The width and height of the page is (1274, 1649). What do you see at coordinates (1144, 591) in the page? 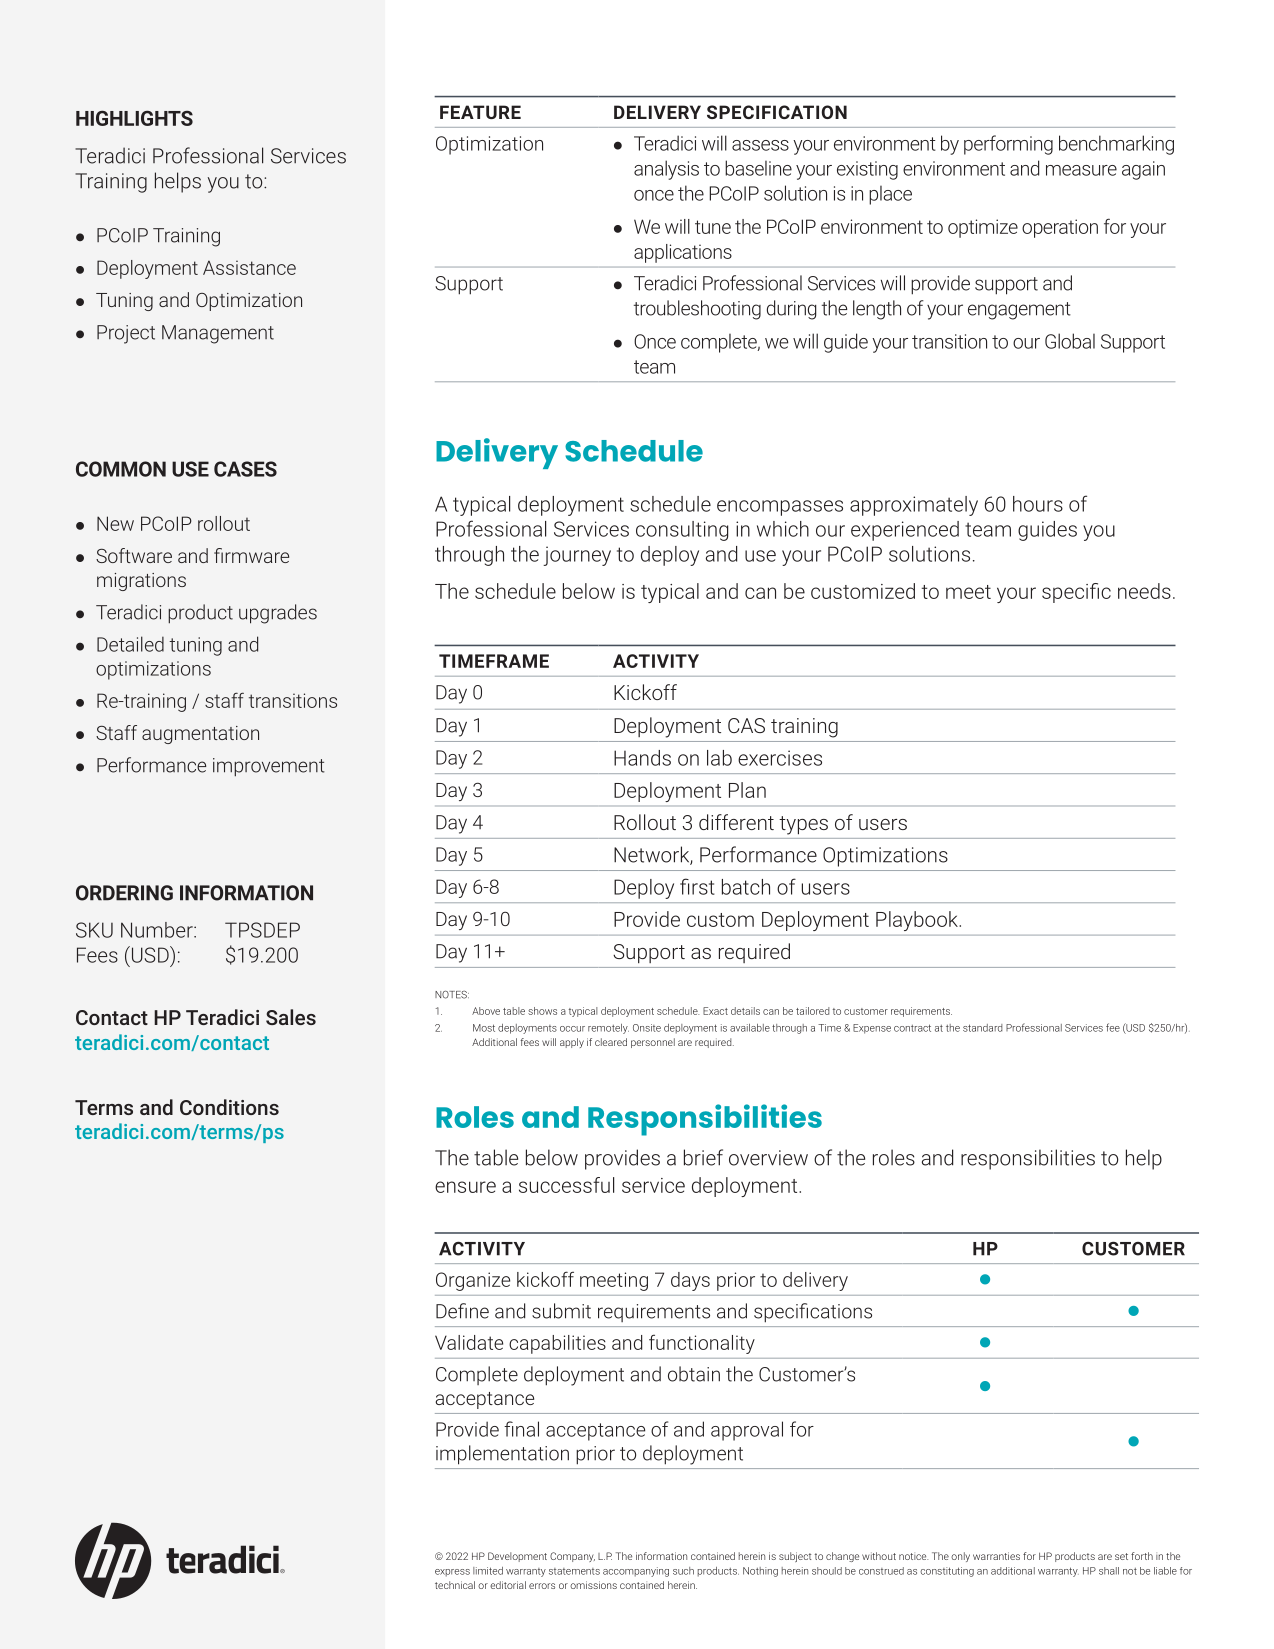
I see `needs` at bounding box center [1144, 591].
